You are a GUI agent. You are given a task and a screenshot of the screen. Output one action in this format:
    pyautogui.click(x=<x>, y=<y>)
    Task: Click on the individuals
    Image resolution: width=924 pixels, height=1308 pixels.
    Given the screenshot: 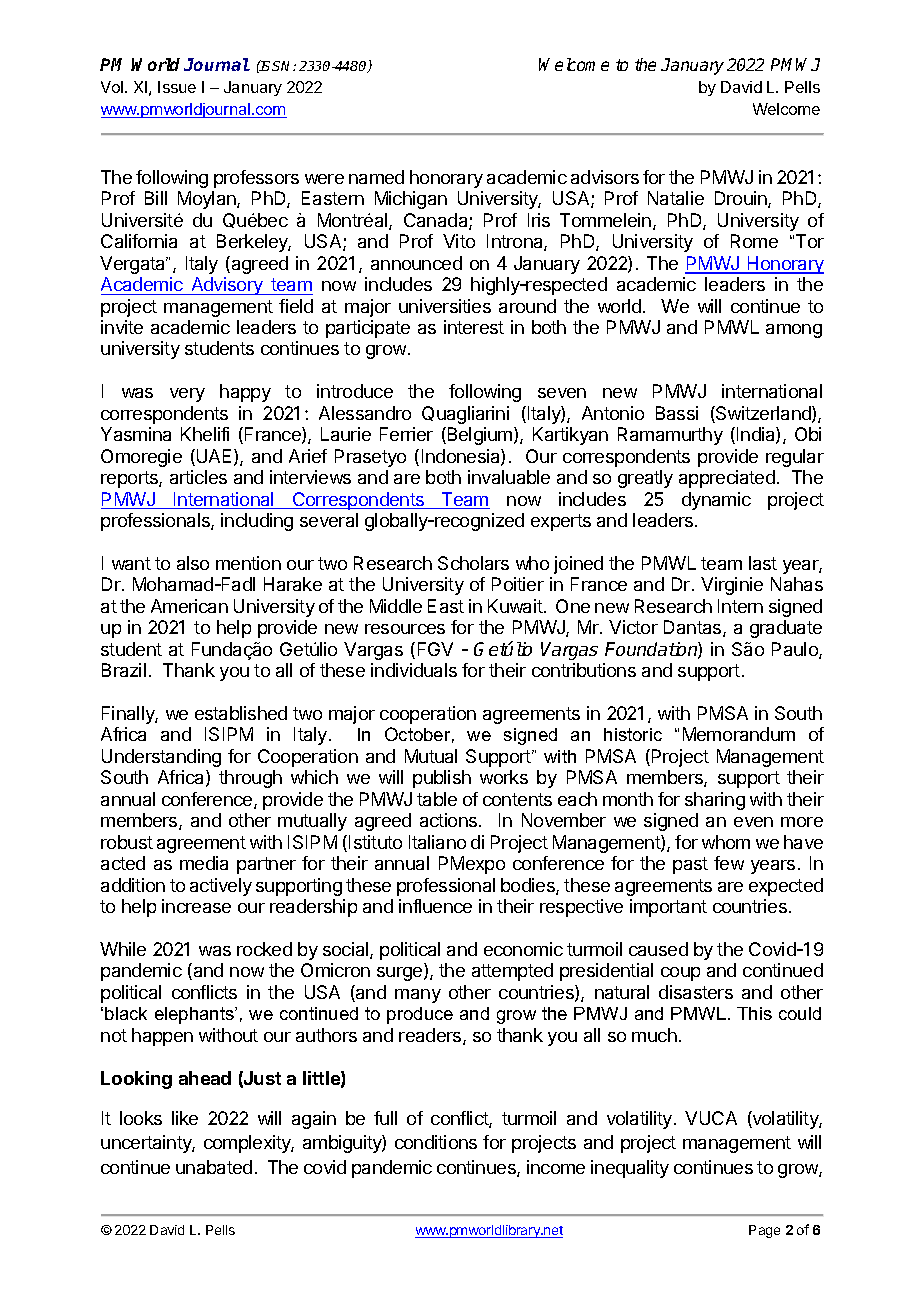 What is the action you would take?
    pyautogui.click(x=414, y=670)
